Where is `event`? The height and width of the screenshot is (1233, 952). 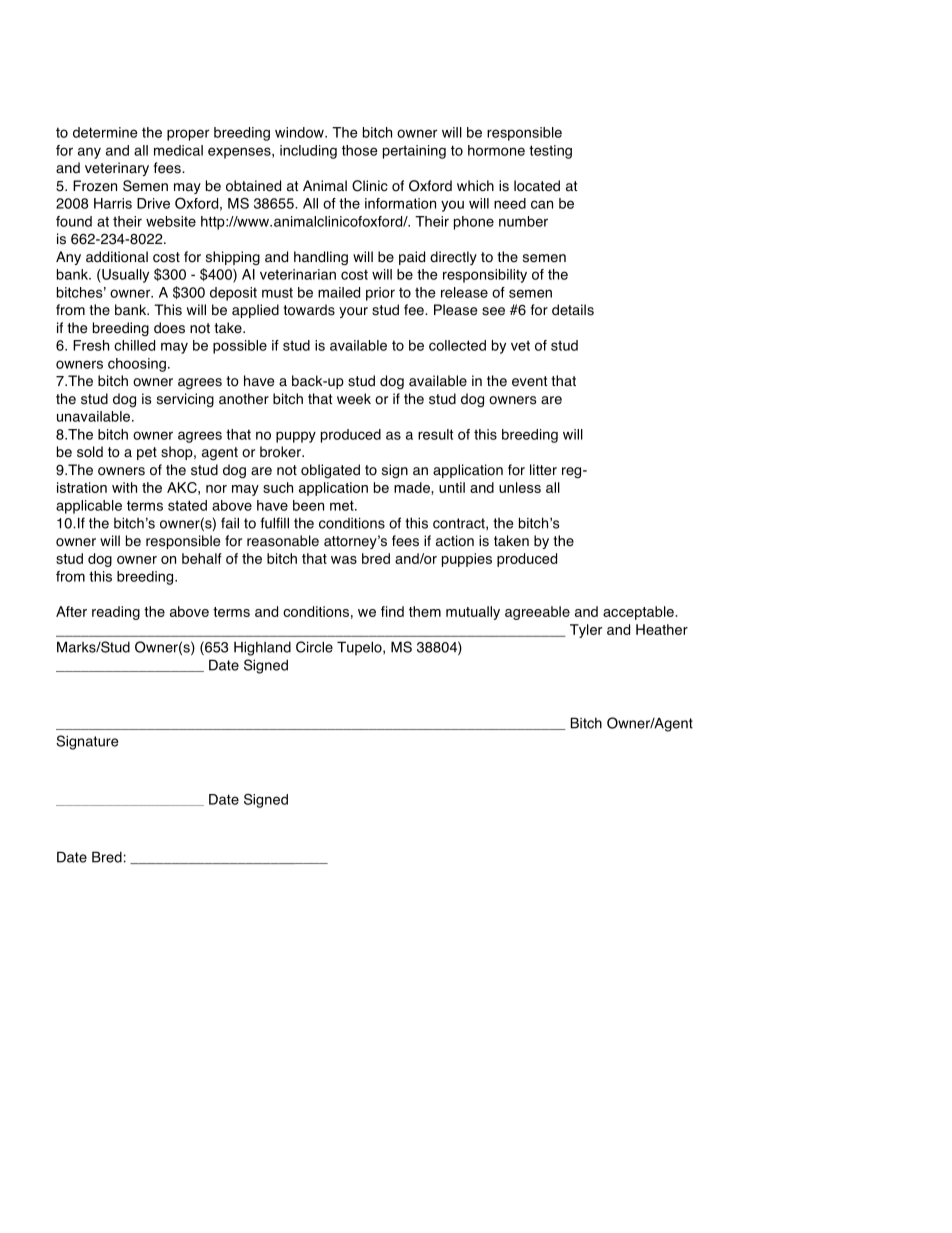 event is located at coordinates (530, 381).
